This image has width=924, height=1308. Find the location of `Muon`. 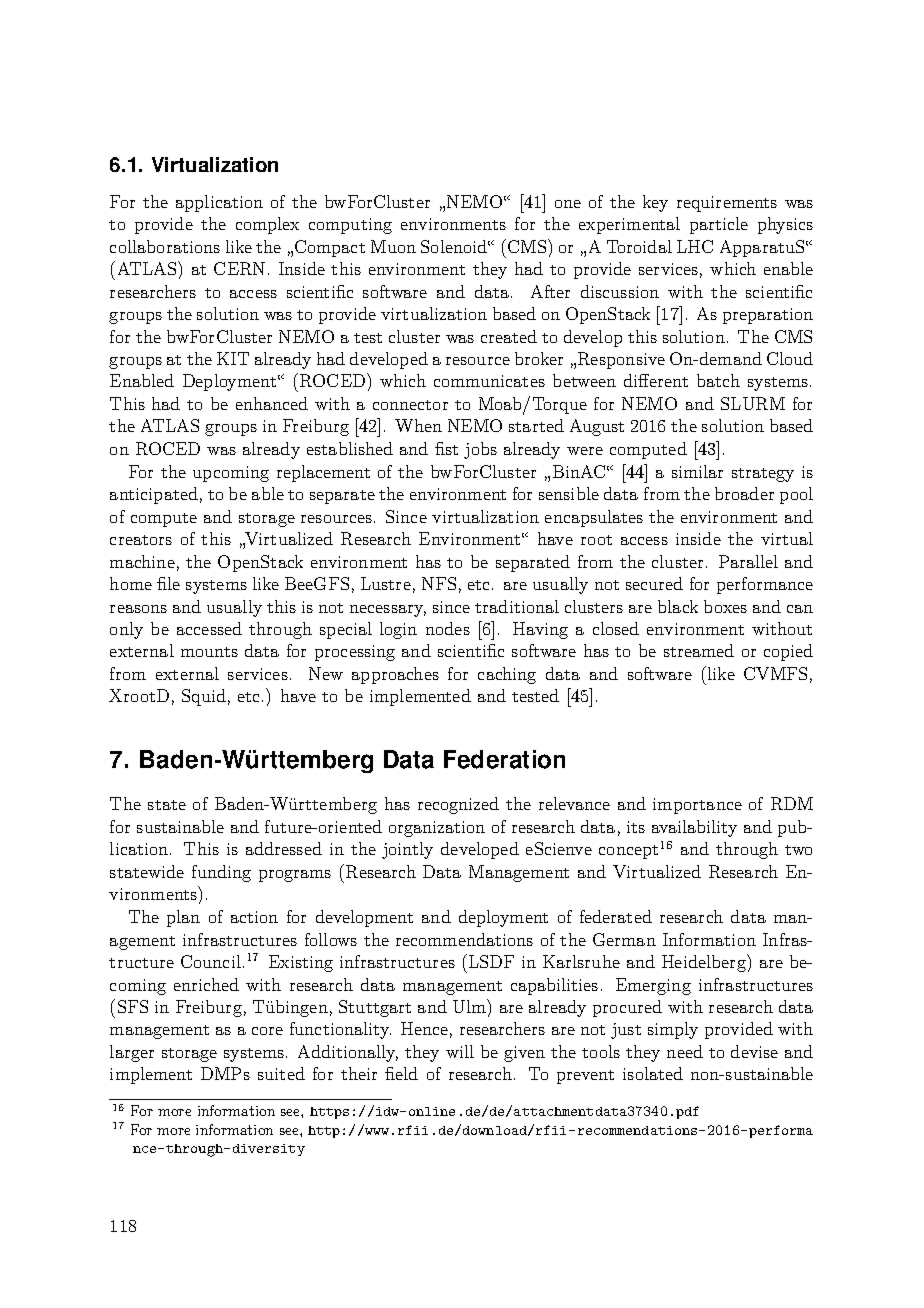

Muon is located at coordinates (393, 246).
